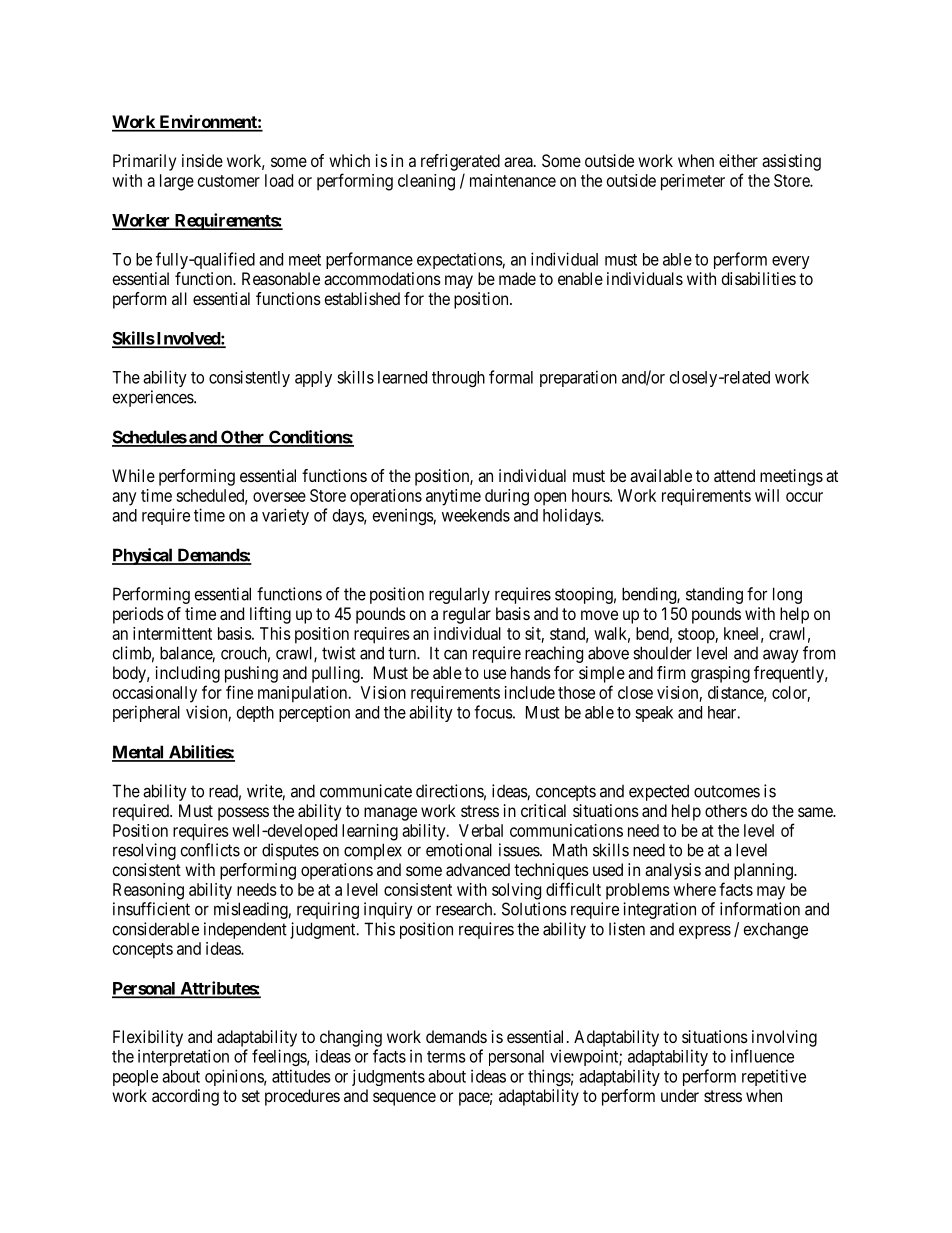  I want to click on influence, so click(762, 1056).
